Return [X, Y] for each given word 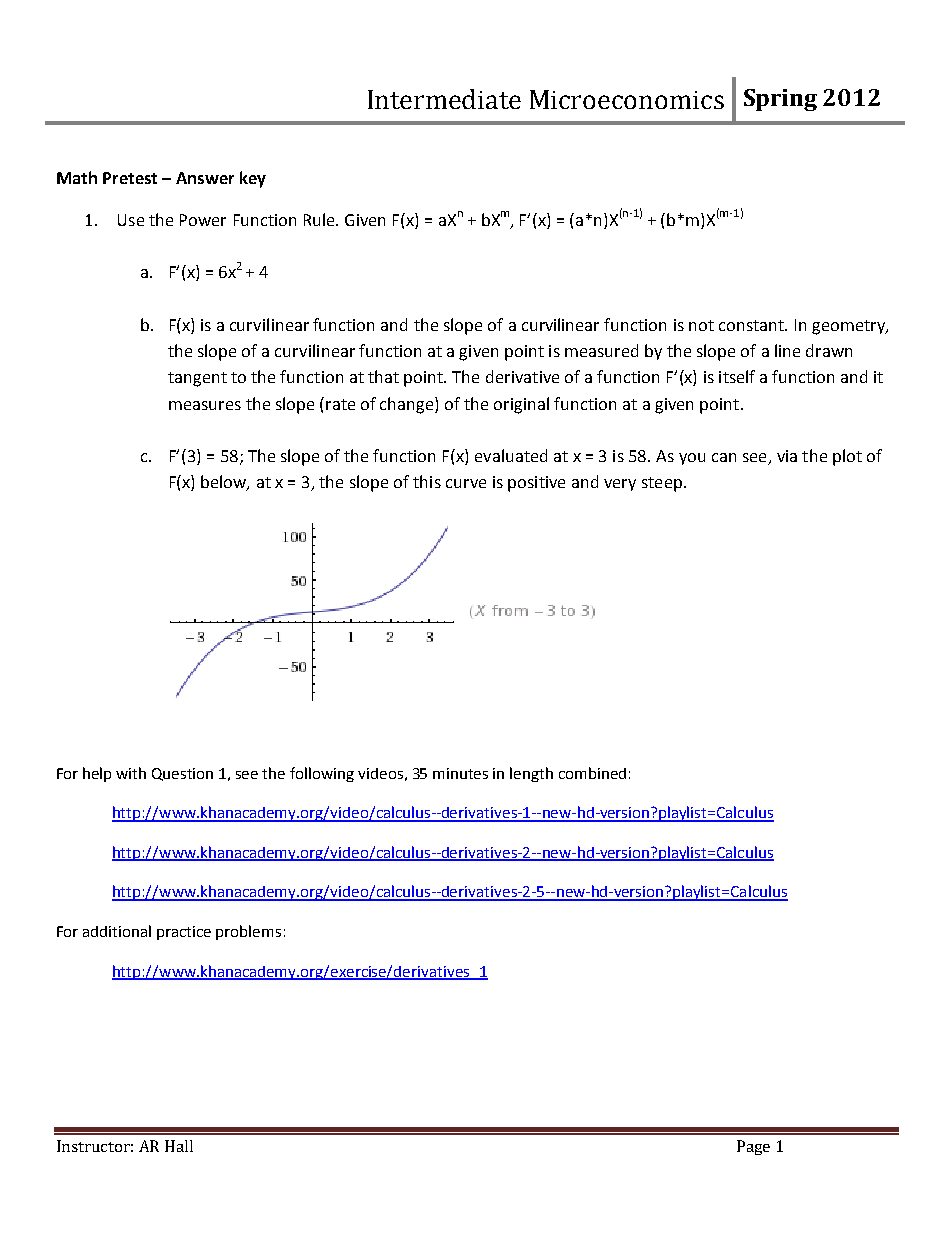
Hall [179, 1146]
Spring [780, 100]
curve [466, 483]
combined [592, 773]
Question [182, 774]
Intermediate [444, 99]
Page [753, 1147]
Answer [205, 178]
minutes [460, 773]
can [724, 457]
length [531, 774]
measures [205, 405]
